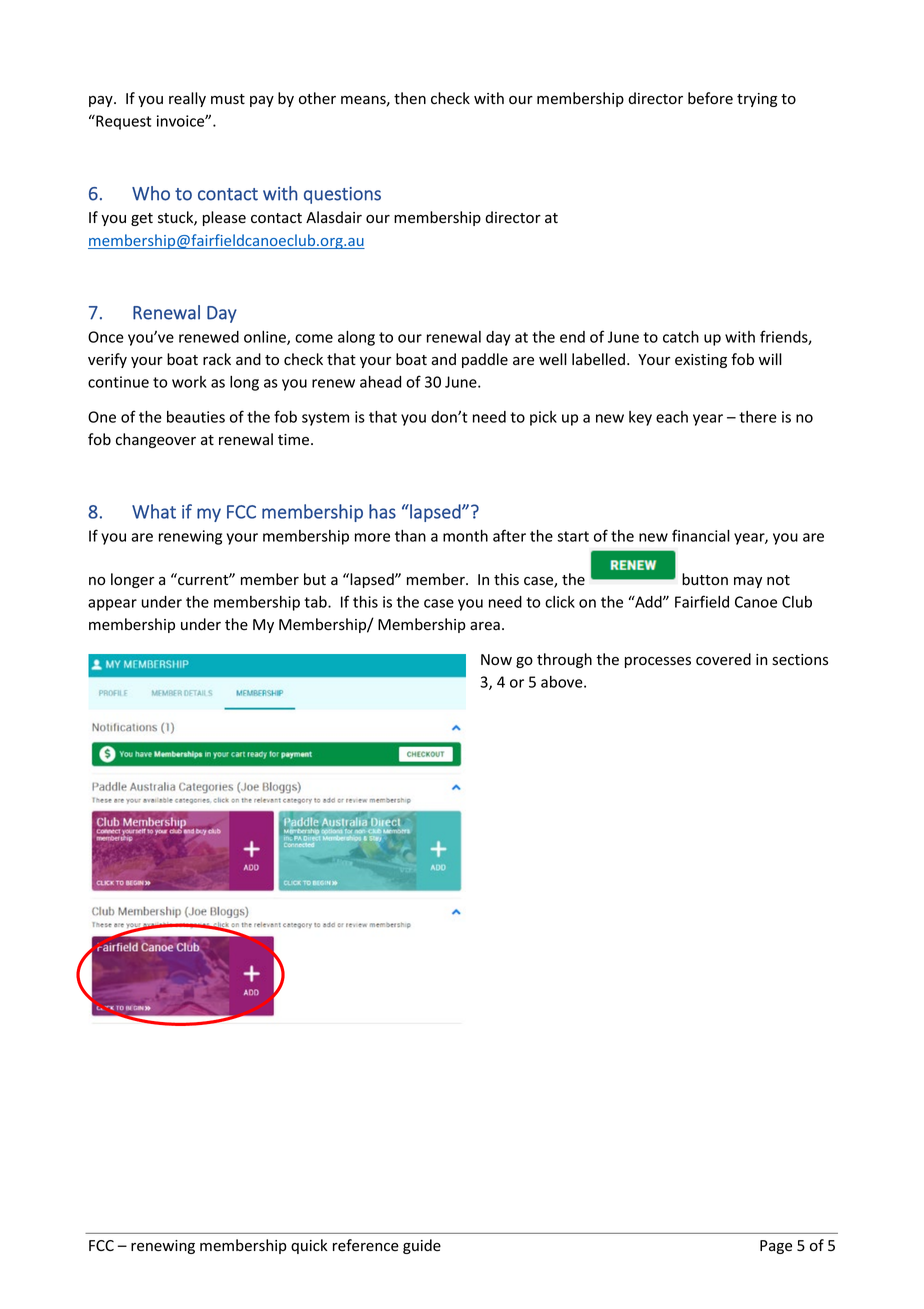  Describe the element at coordinates (496, 659) in the page. I see `Now` at that location.
